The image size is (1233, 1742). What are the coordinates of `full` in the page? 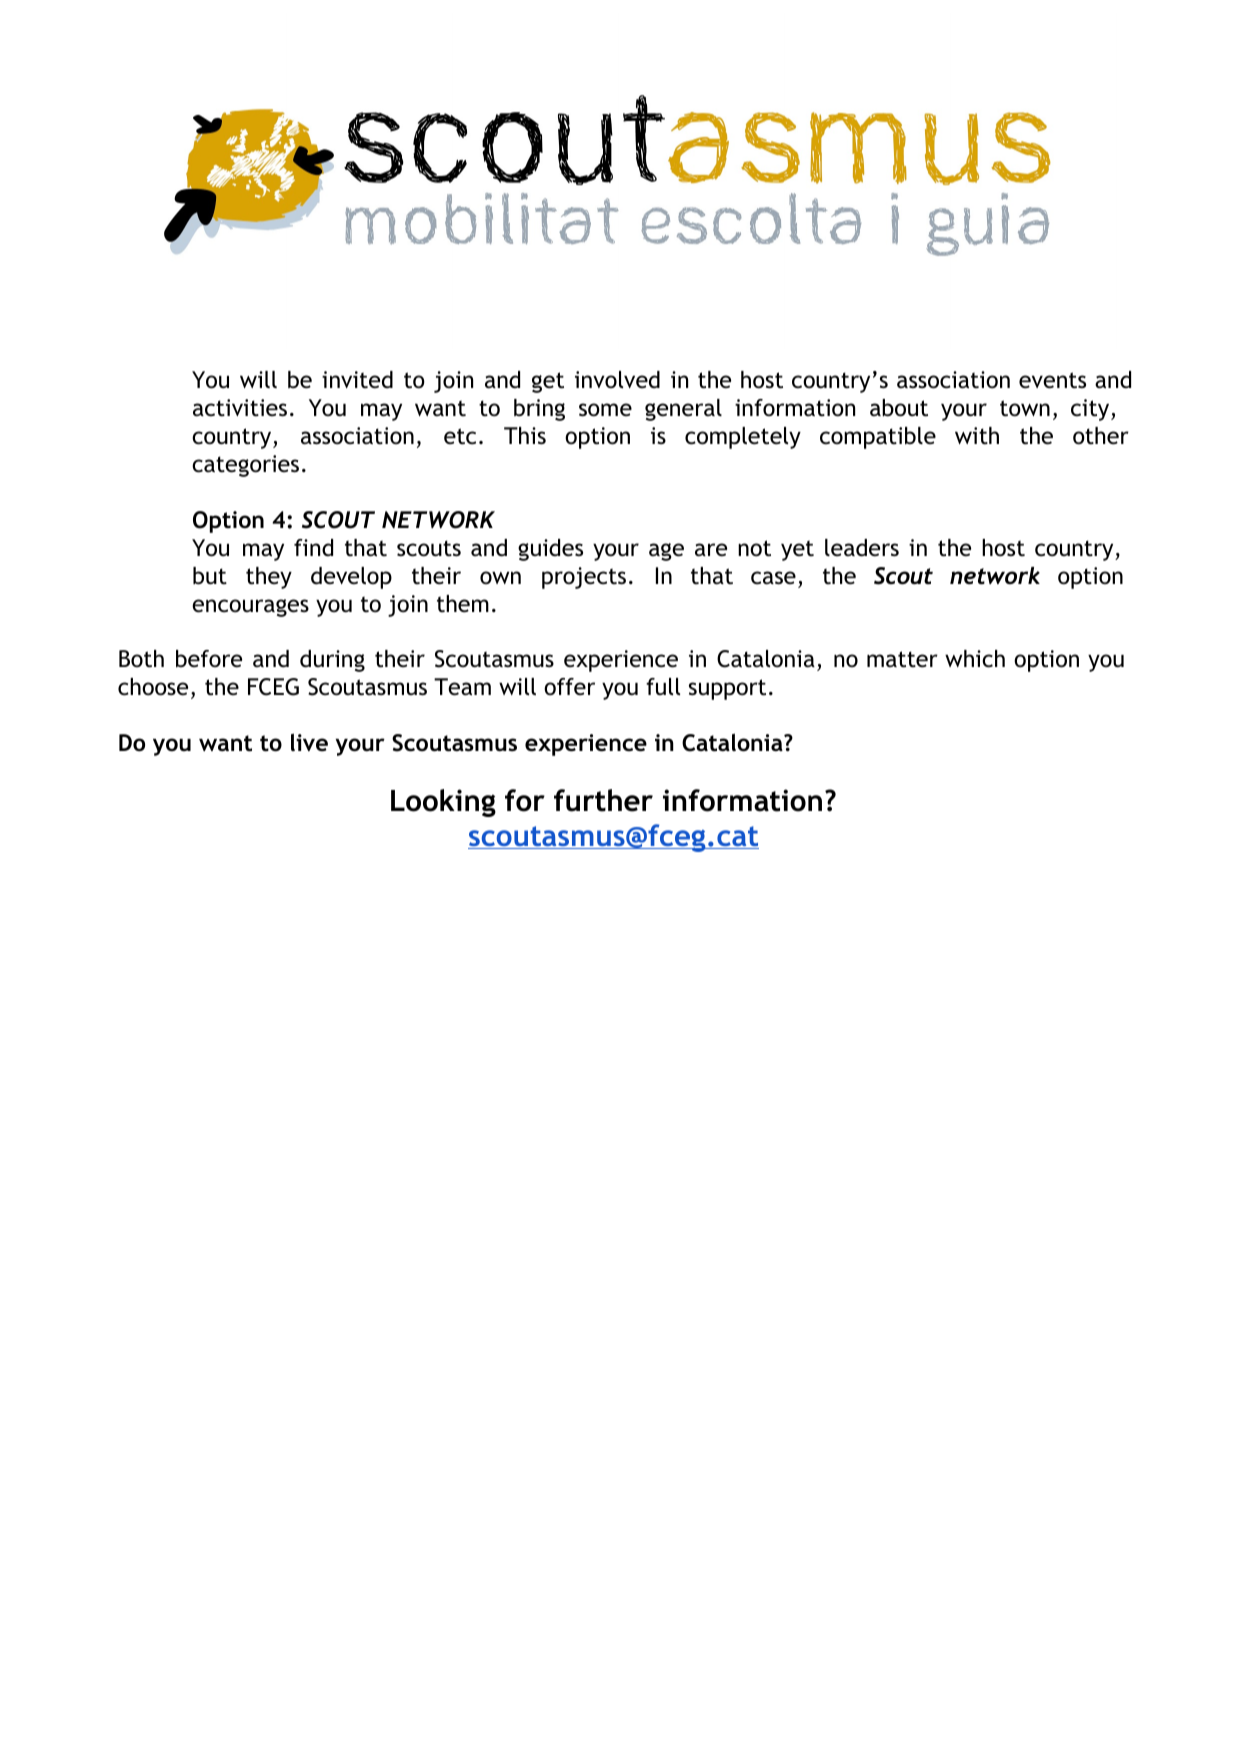 It's located at (663, 686).
